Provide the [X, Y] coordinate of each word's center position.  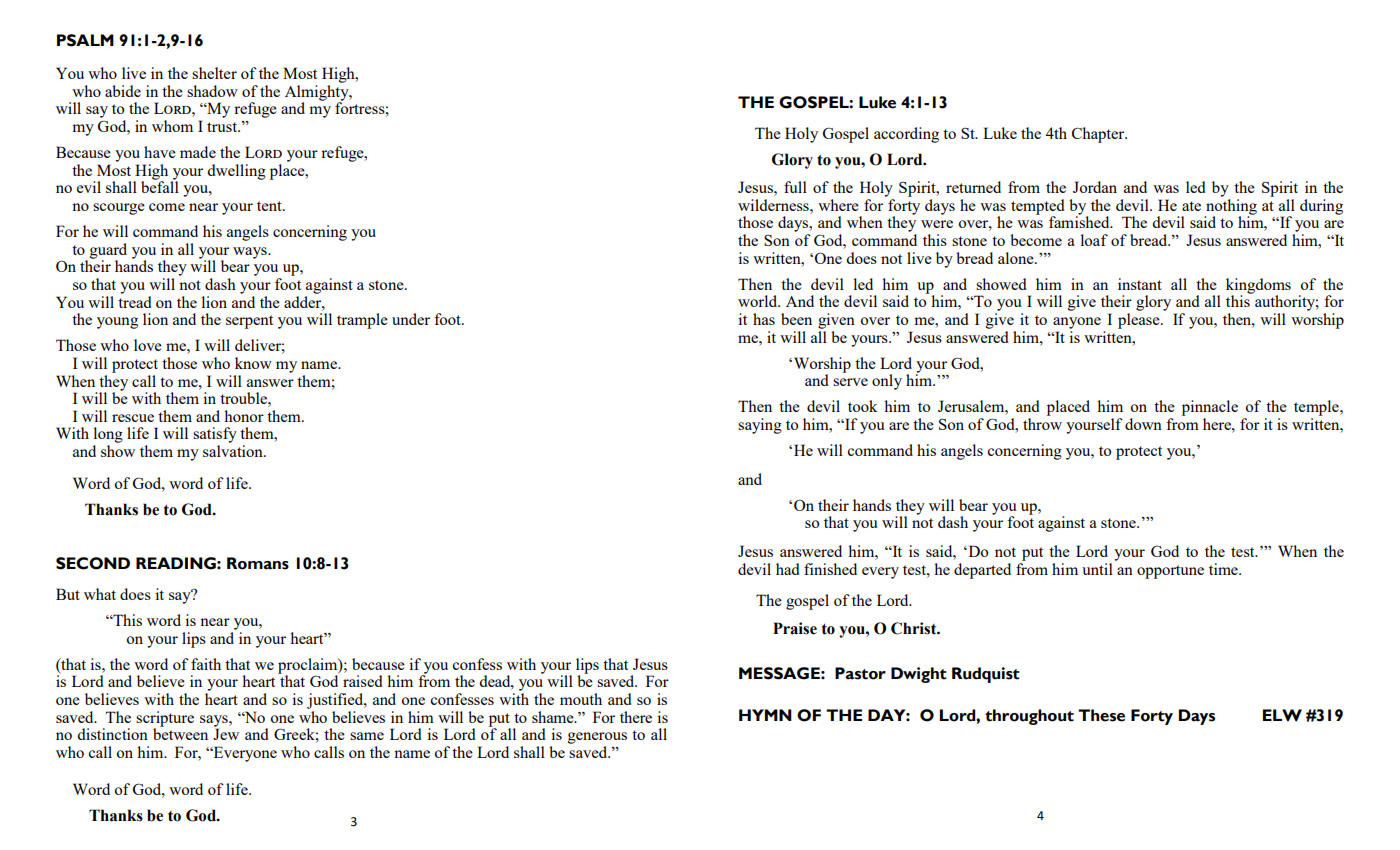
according [906, 135]
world [759, 301]
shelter [214, 73]
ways [251, 253]
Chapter [1099, 135]
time [1224, 569]
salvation [234, 451]
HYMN [765, 715]
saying [760, 426]
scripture [165, 720]
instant [1140, 284]
